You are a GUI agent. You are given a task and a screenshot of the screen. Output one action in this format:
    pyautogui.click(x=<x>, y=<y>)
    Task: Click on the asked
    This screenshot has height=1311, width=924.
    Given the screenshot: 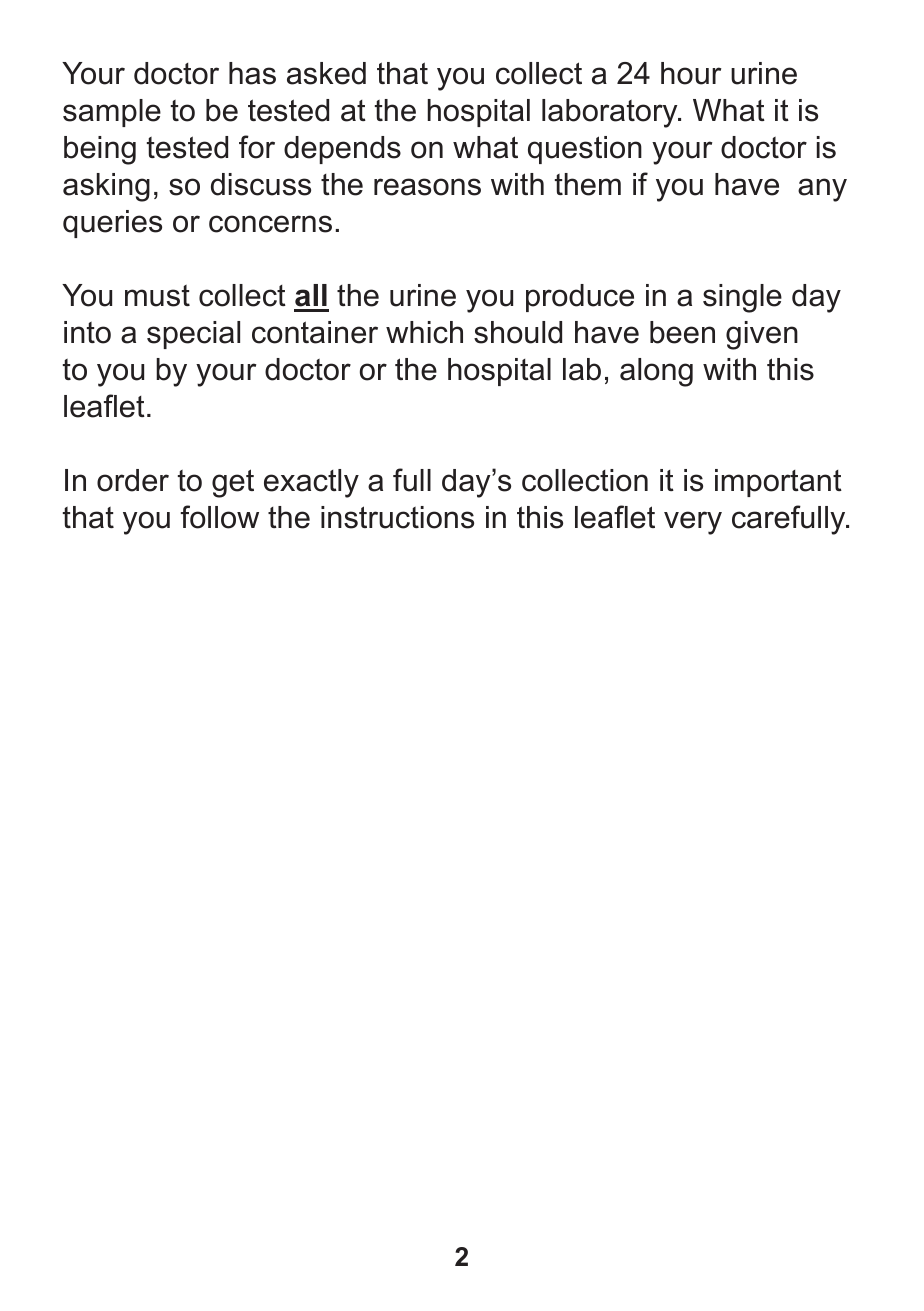 What is the action you would take?
    pyautogui.click(x=326, y=73)
